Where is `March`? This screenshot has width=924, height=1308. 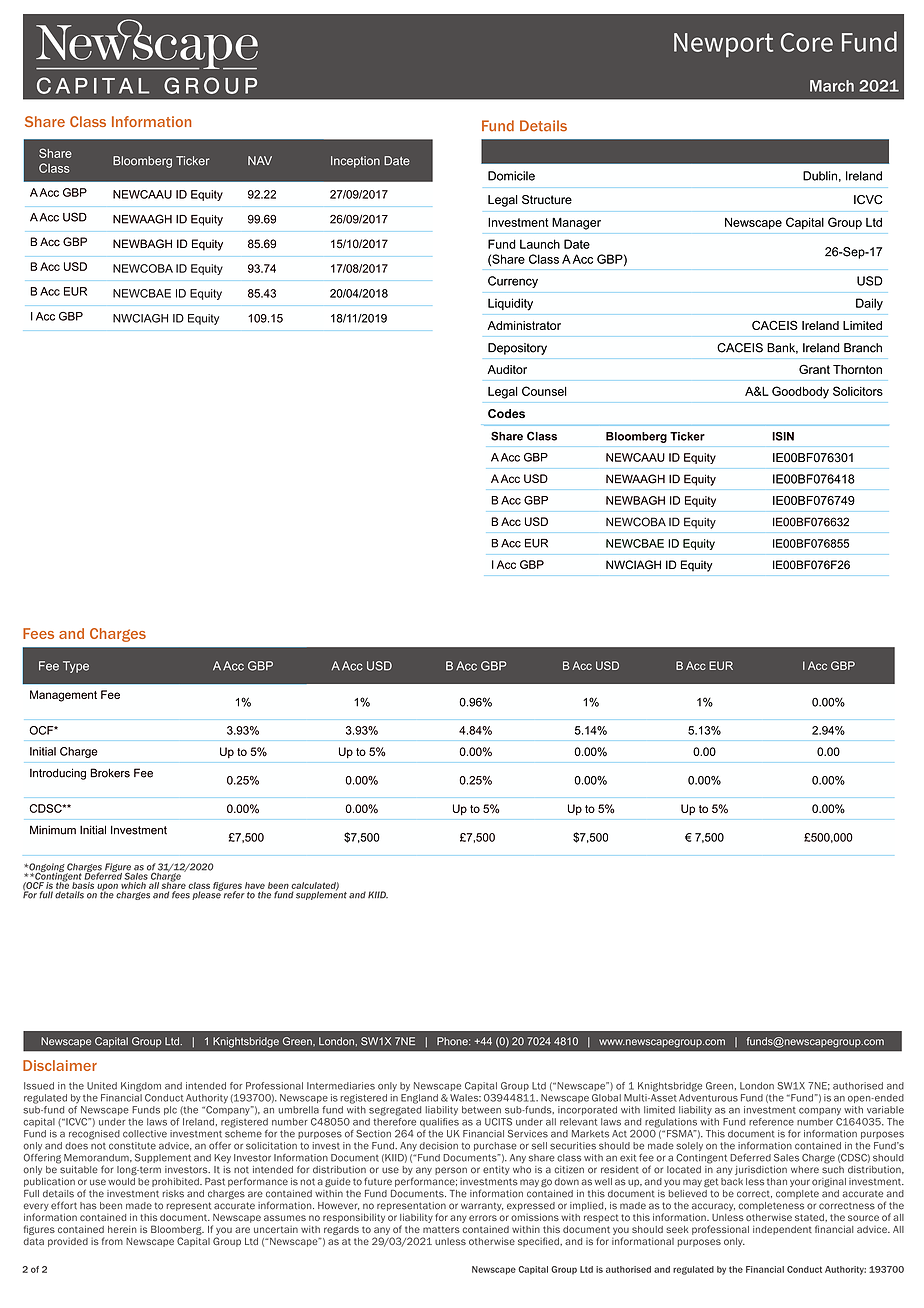 March is located at coordinates (832, 86).
